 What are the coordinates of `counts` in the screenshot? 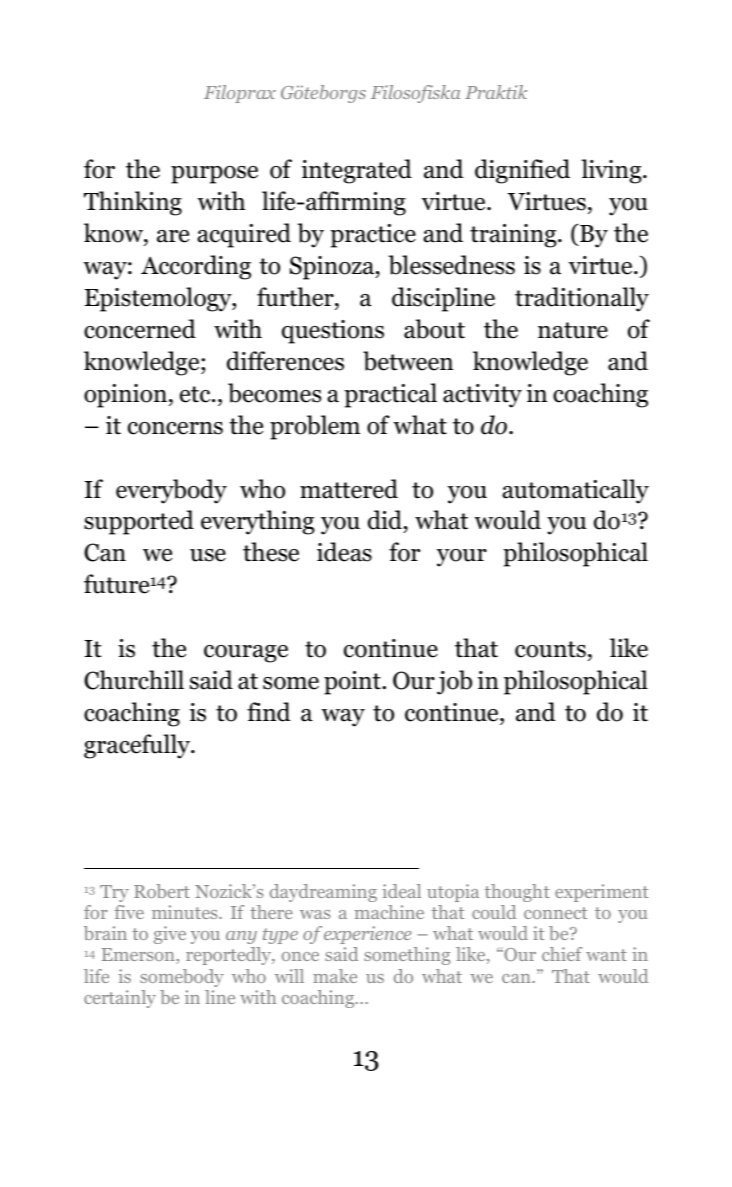 It's located at (550, 649).
